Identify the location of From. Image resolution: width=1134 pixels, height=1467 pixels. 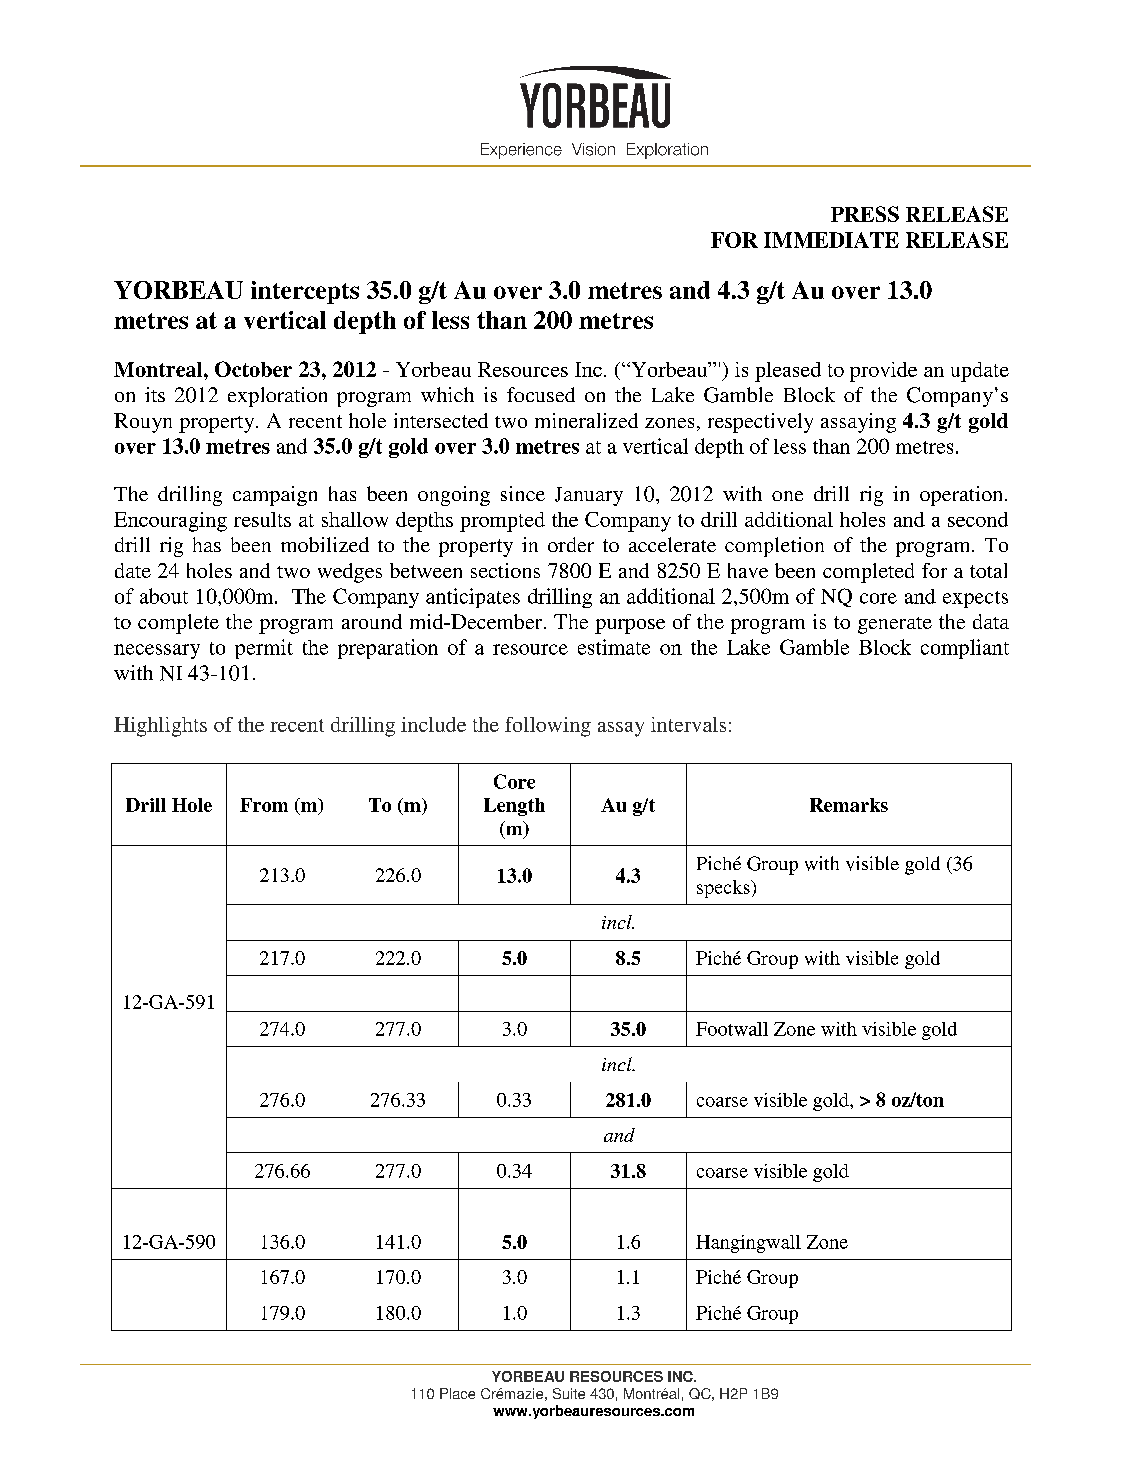
(264, 805).
